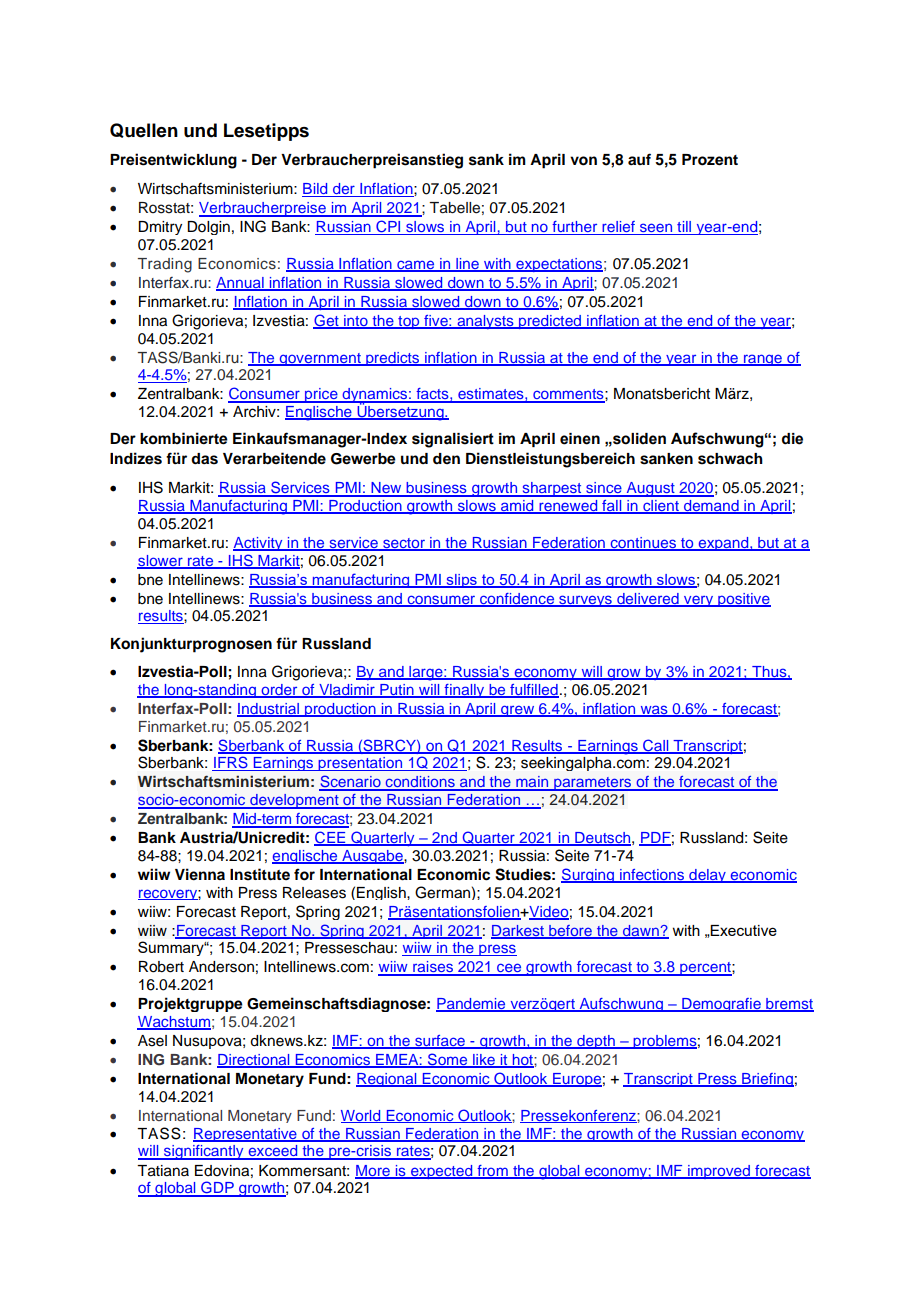 The height and width of the screenshot is (1308, 924). I want to click on das, so click(204, 459).
